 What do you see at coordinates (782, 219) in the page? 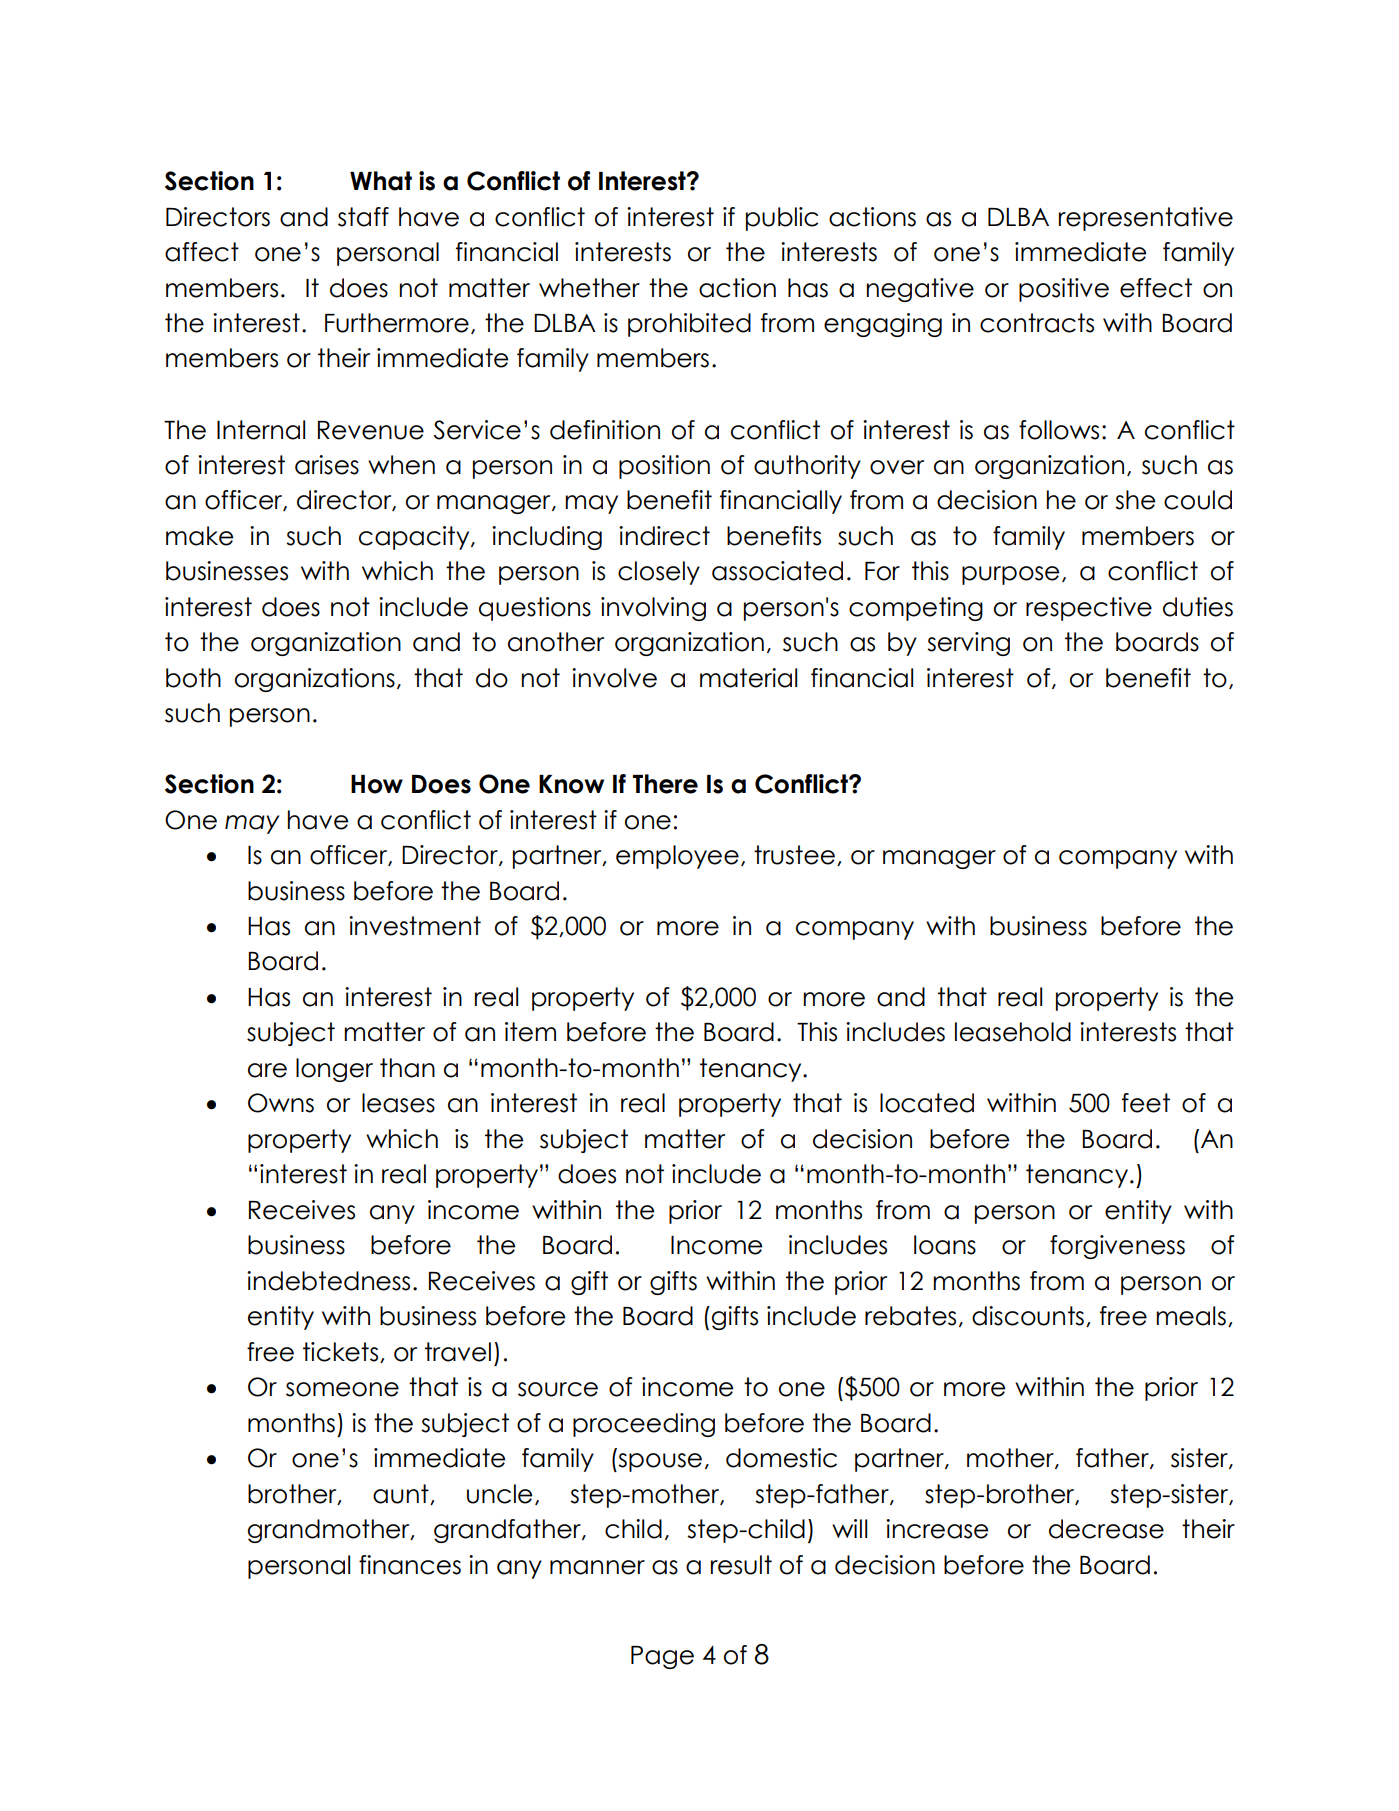
I see `public` at bounding box center [782, 219].
